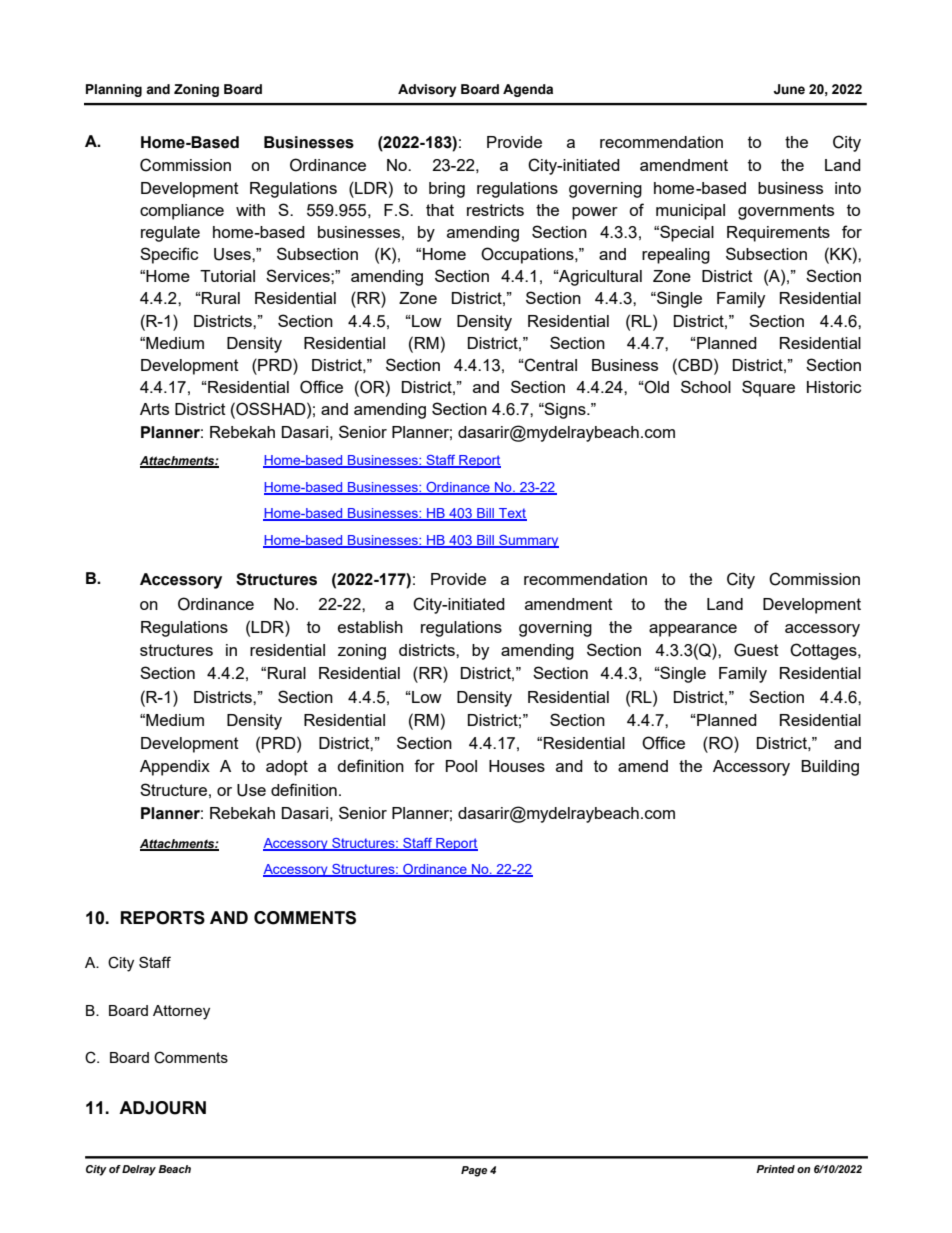 The image size is (952, 1233). What do you see at coordinates (550, 365) in the screenshot?
I see `Central` at bounding box center [550, 365].
